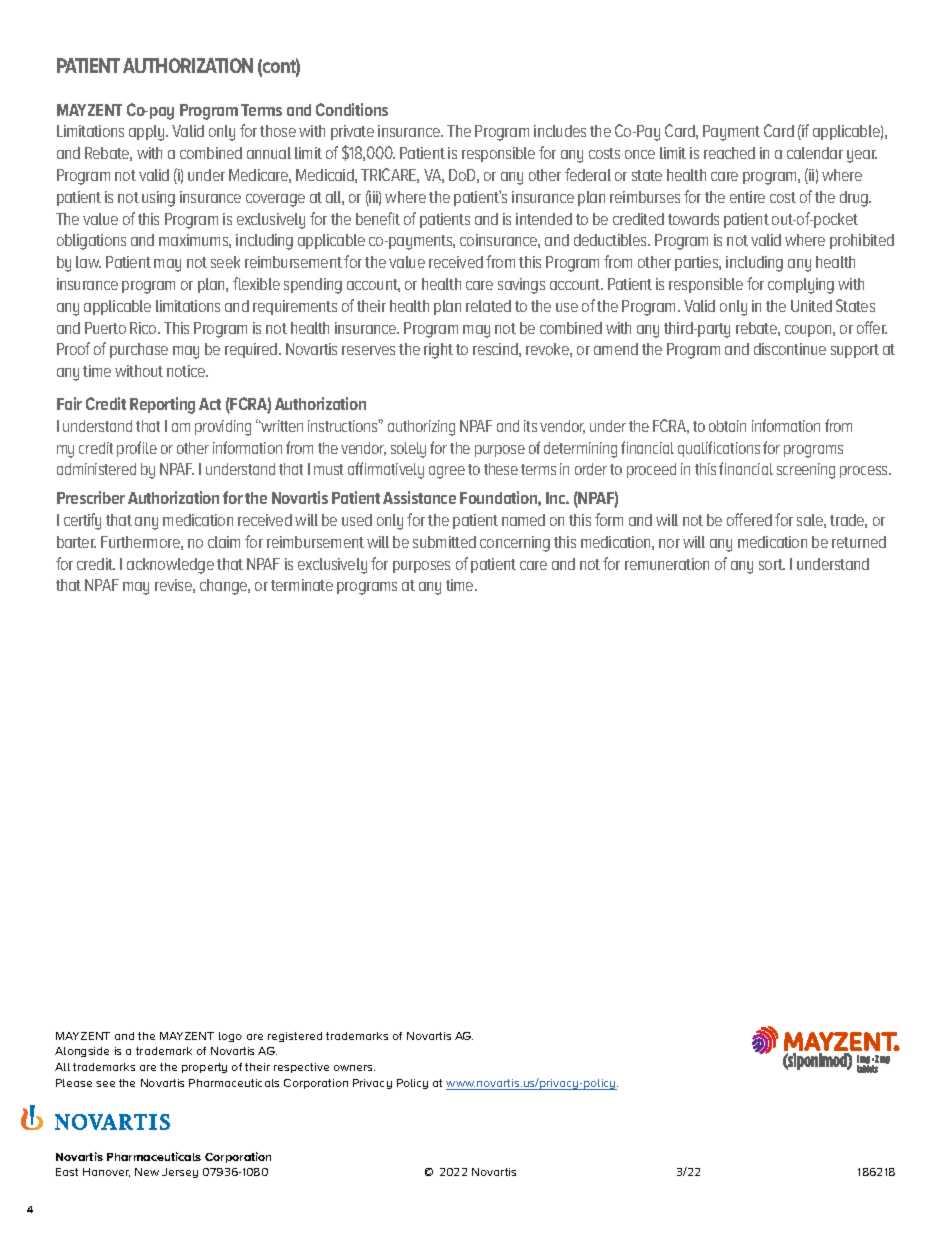 This screenshot has width=952, height=1233. I want to click on includes, so click(560, 131).
